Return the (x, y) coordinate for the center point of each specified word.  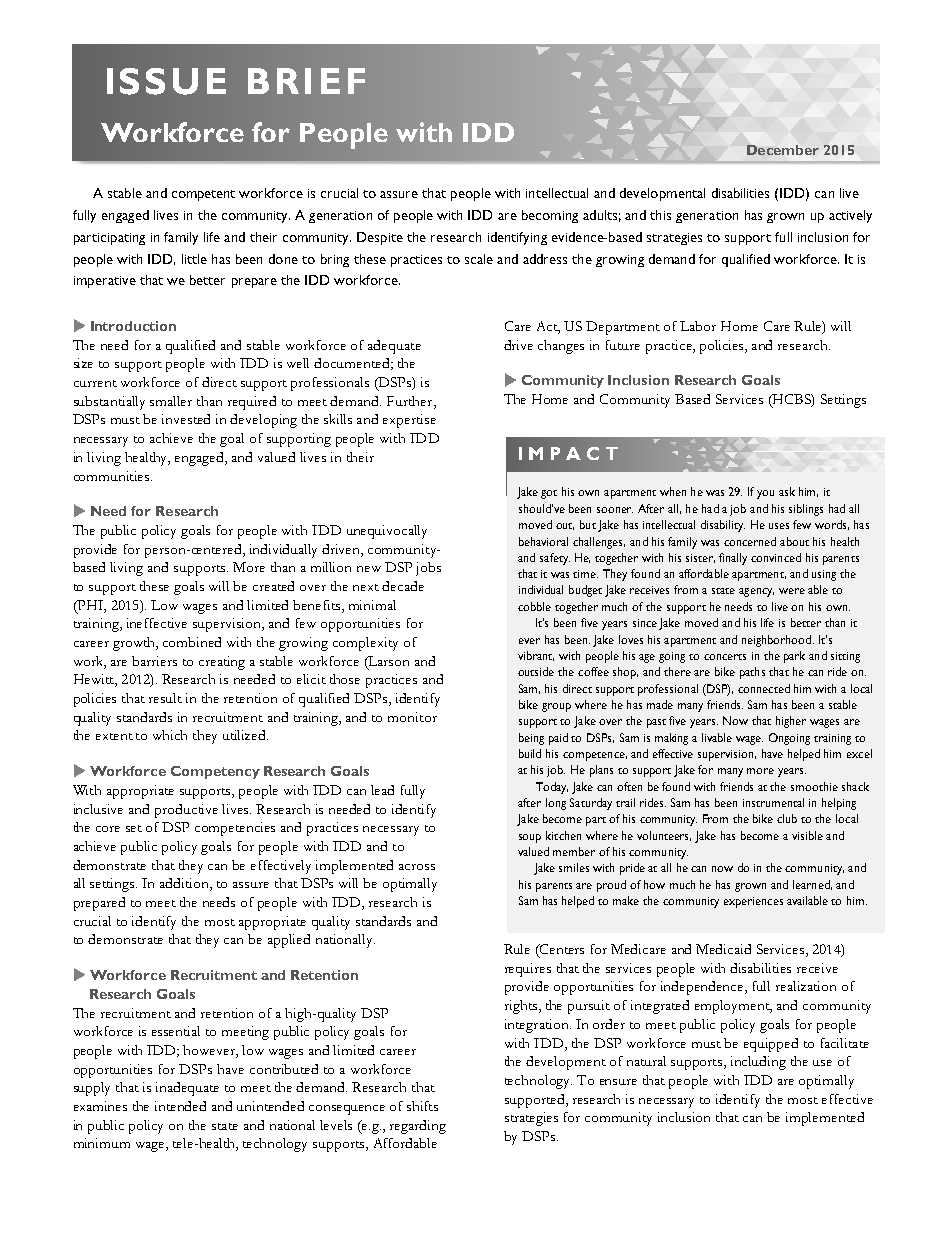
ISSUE (166, 81)
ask (787, 491)
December (783, 150)
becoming (550, 216)
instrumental (773, 802)
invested (186, 419)
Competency (215, 772)
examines (100, 1106)
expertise (409, 421)
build (530, 753)
